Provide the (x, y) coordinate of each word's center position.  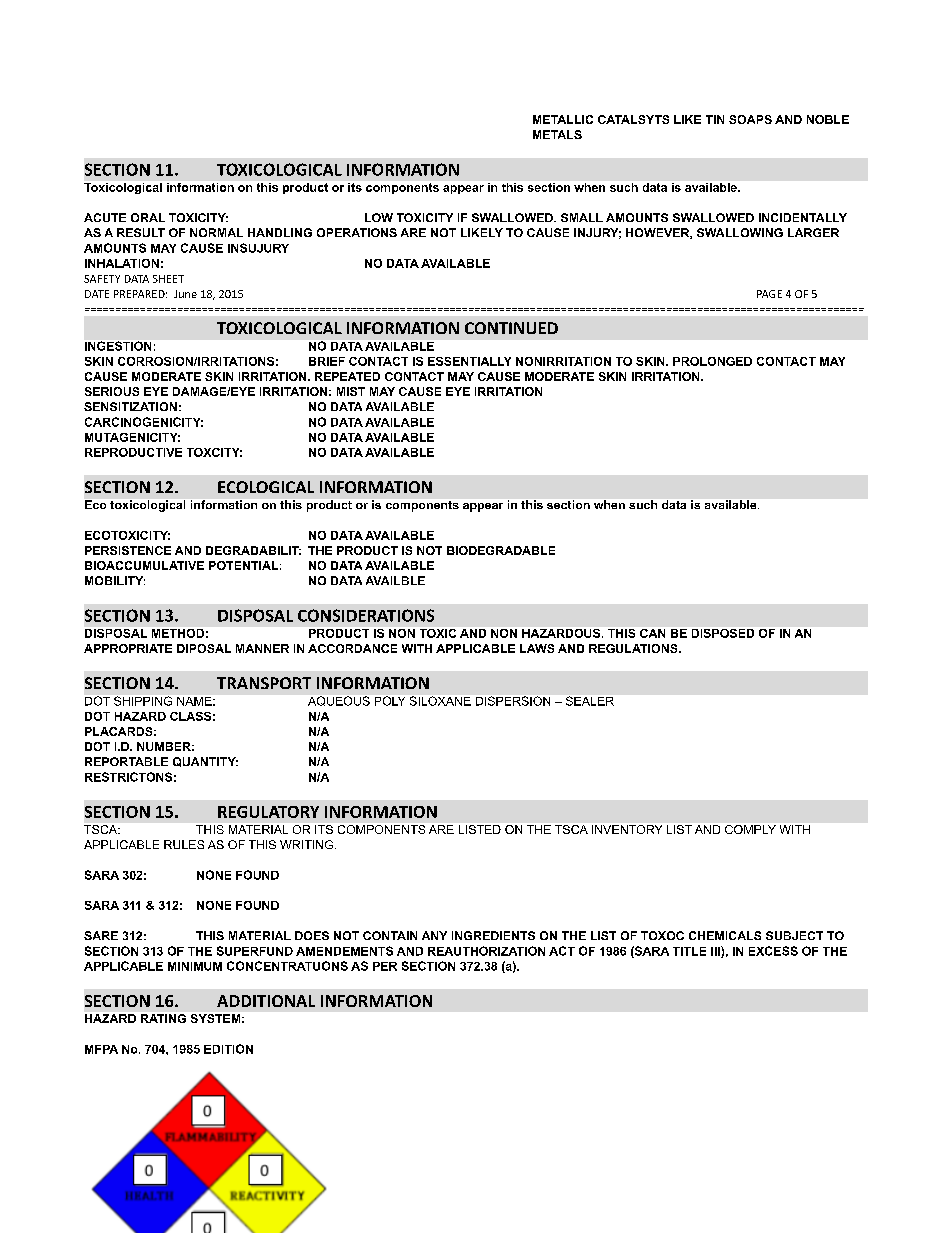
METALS (557, 134)
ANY (434, 935)
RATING (163, 1018)
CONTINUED (511, 328)
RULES (184, 844)
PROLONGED (712, 361)
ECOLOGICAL (266, 487)
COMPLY (750, 829)
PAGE (769, 294)
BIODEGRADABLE (501, 550)
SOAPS (750, 119)
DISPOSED (723, 633)
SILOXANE (440, 701)
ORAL (148, 217)
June (185, 294)
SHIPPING (143, 701)
